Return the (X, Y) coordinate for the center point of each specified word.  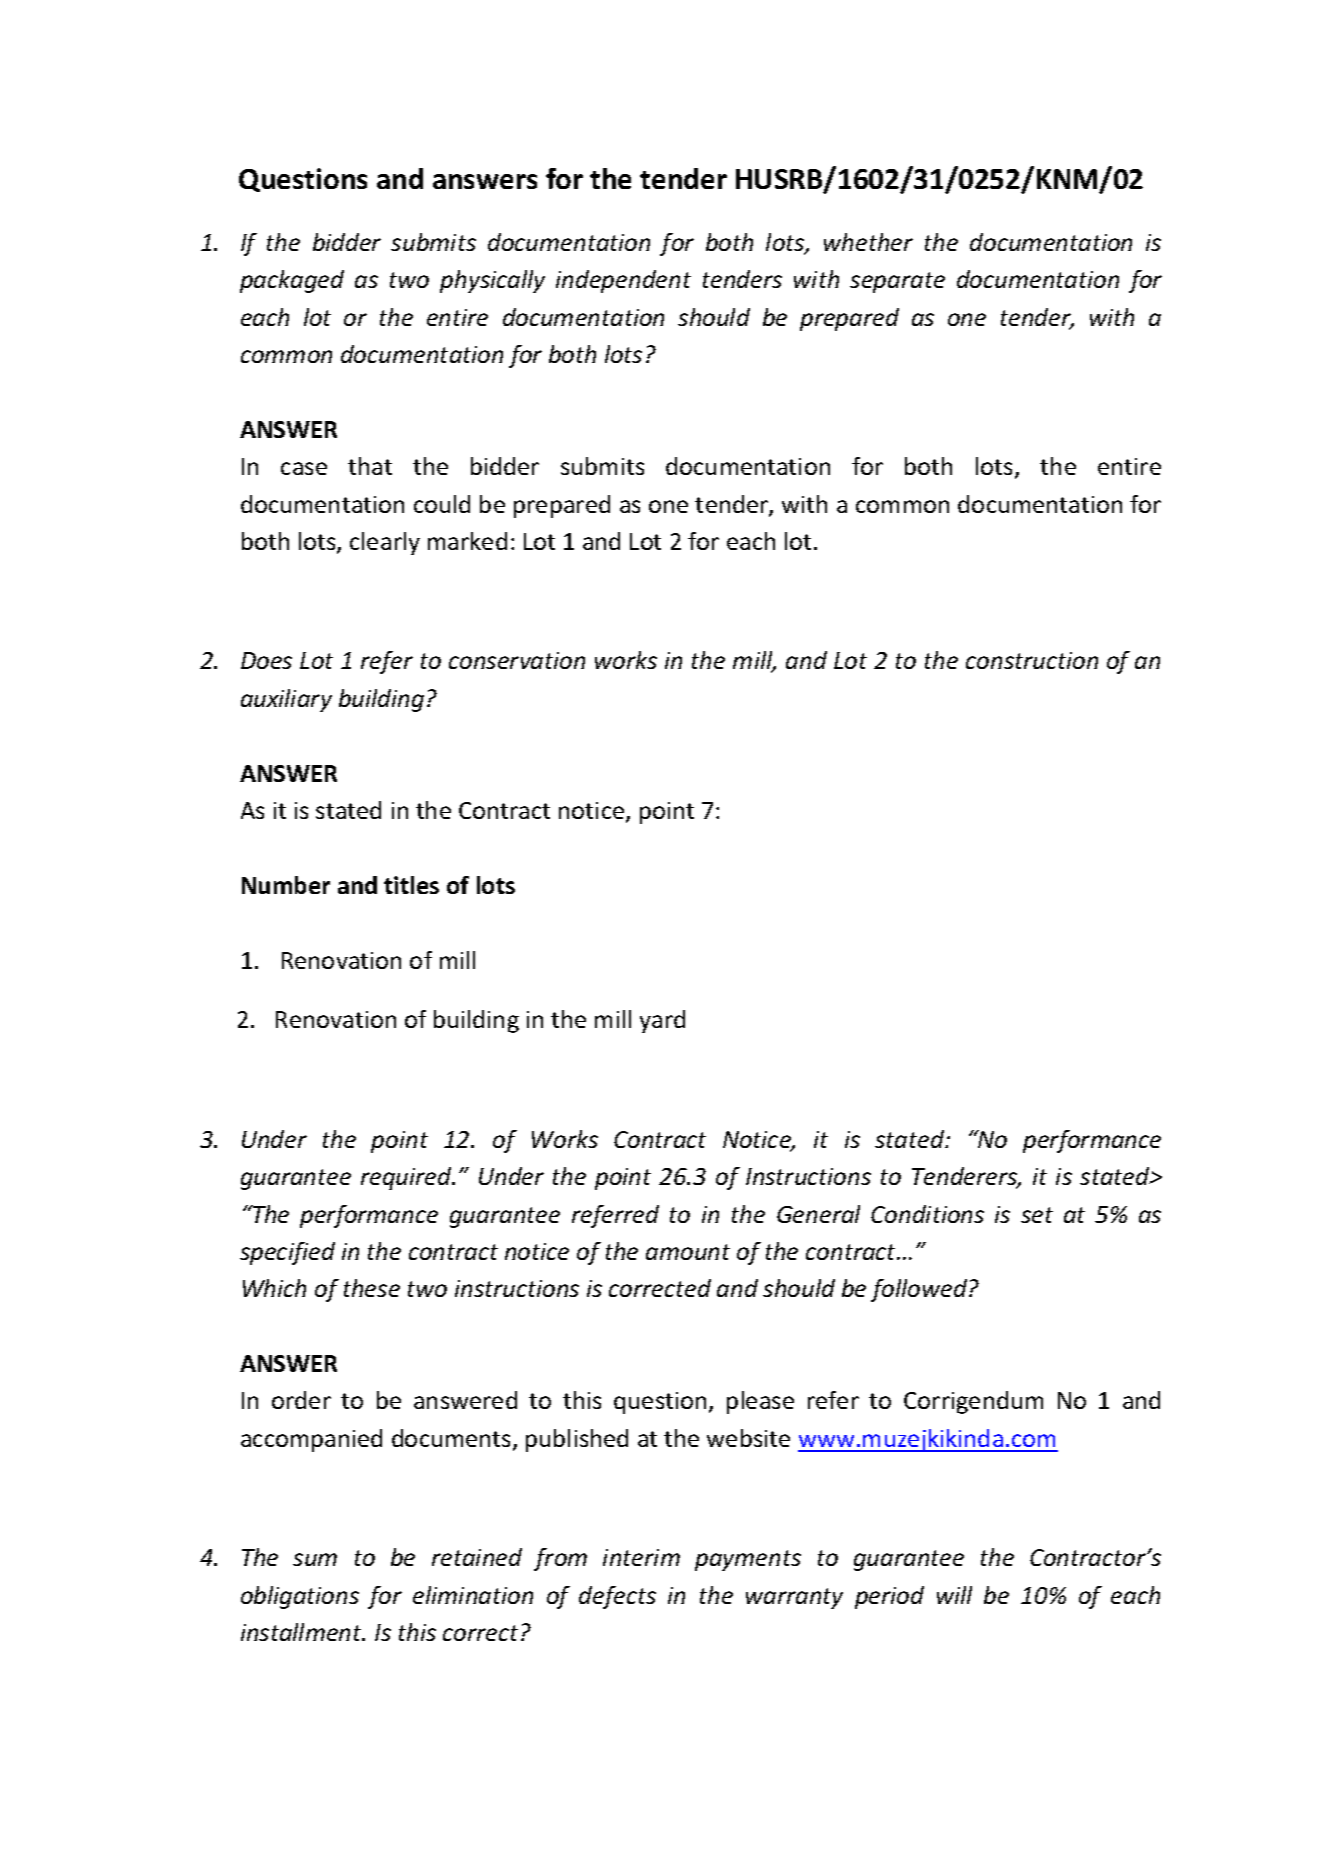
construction (1032, 660)
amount (688, 1252)
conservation (517, 660)
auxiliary (286, 700)
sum (315, 1559)
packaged (292, 281)
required (407, 1178)
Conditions (927, 1214)
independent (623, 281)
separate (897, 282)
